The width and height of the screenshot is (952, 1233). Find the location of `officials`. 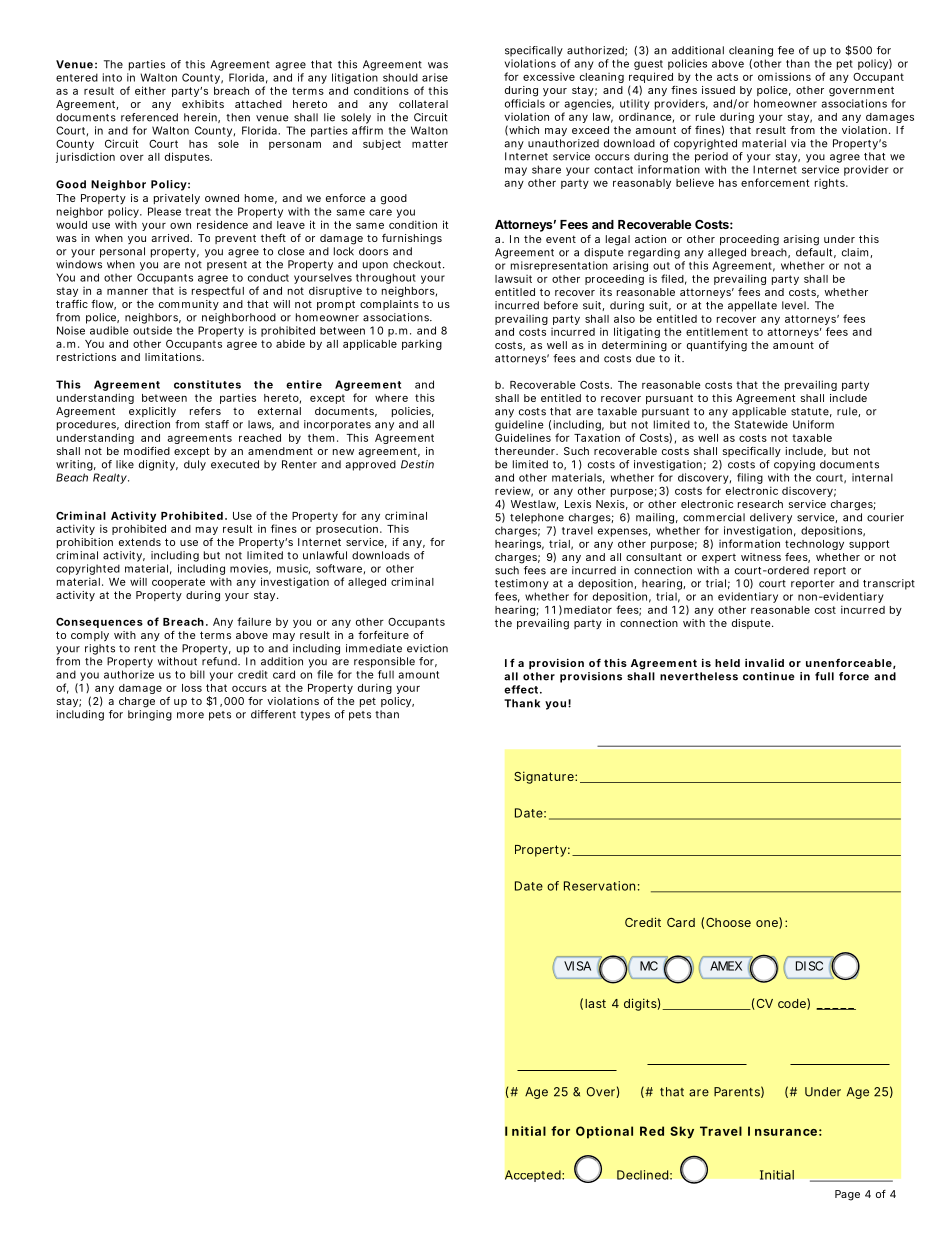

officials is located at coordinates (525, 103).
